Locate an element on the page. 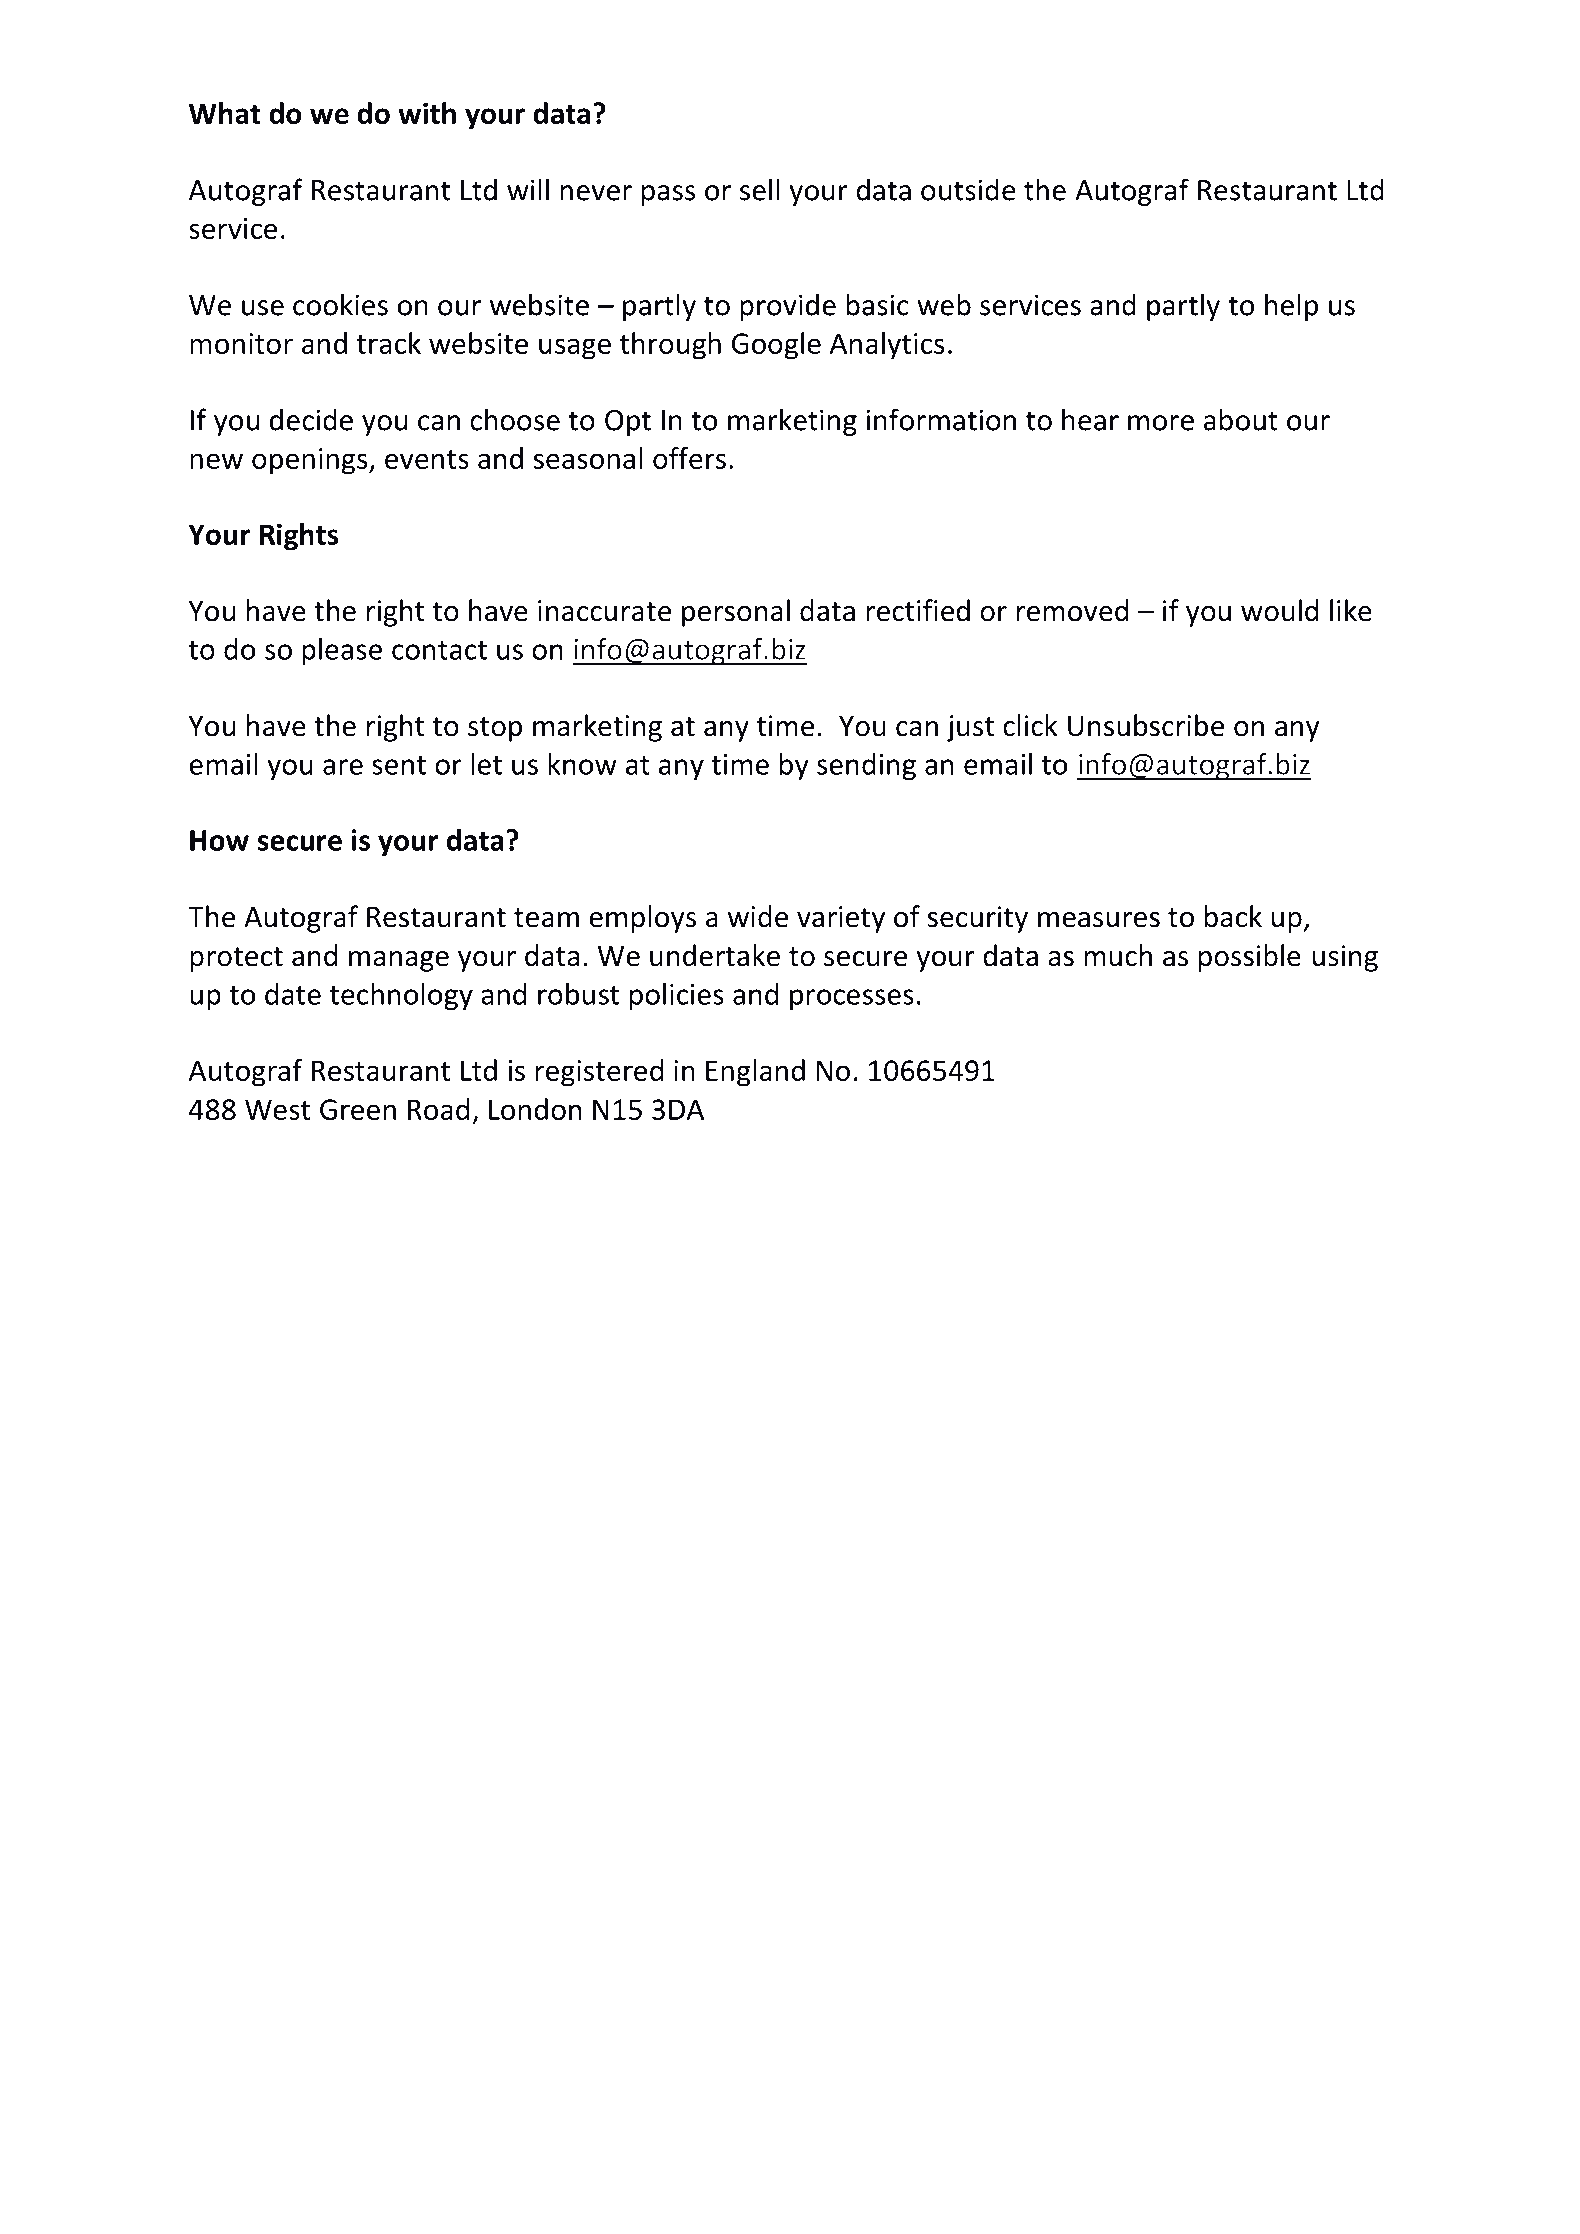 This page has width=1580, height=2234. Unsubscribe is located at coordinates (1146, 725).
